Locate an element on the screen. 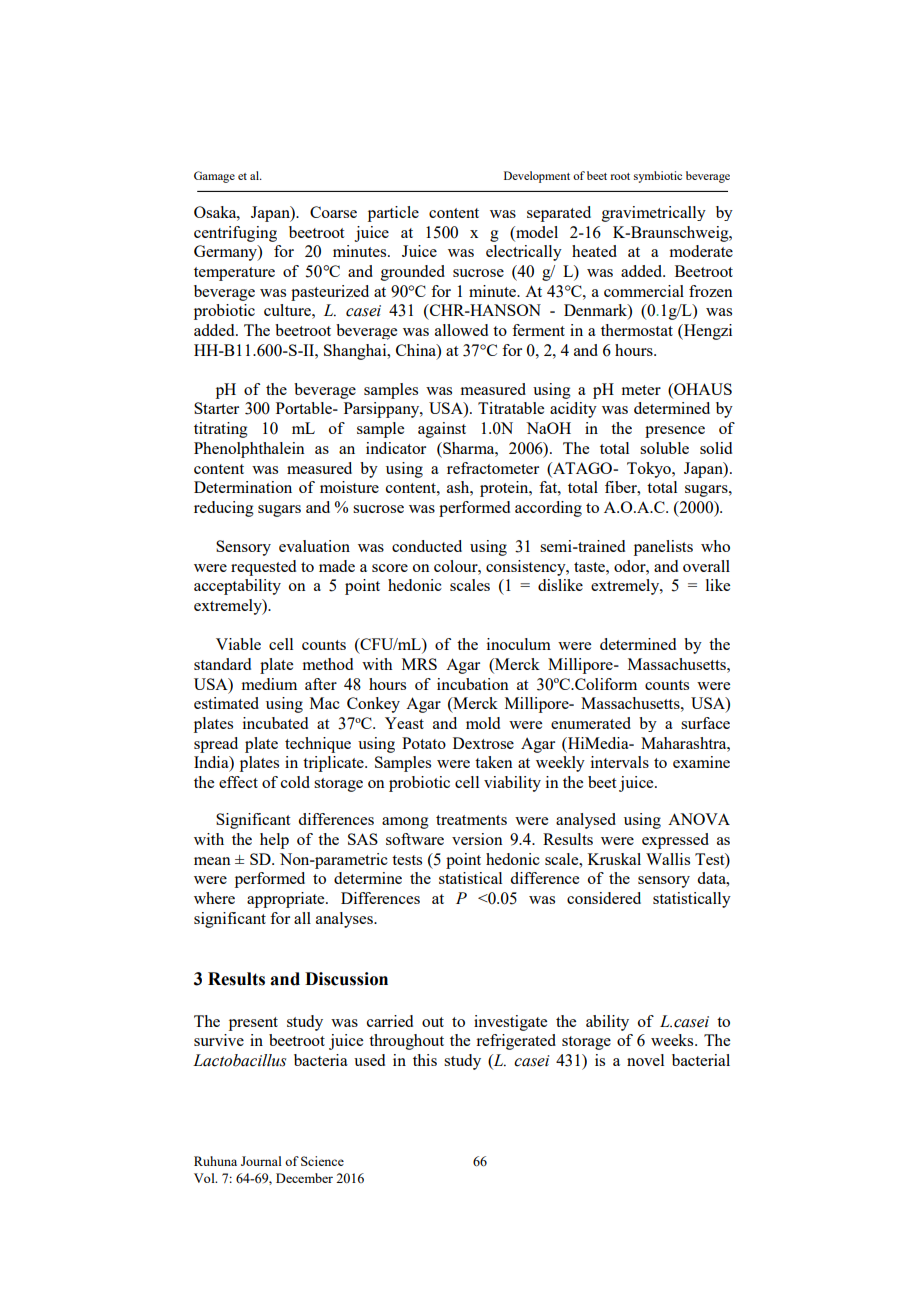 Image resolution: width=924 pixels, height=1308 pixels. symbiotic is located at coordinates (658, 177).
